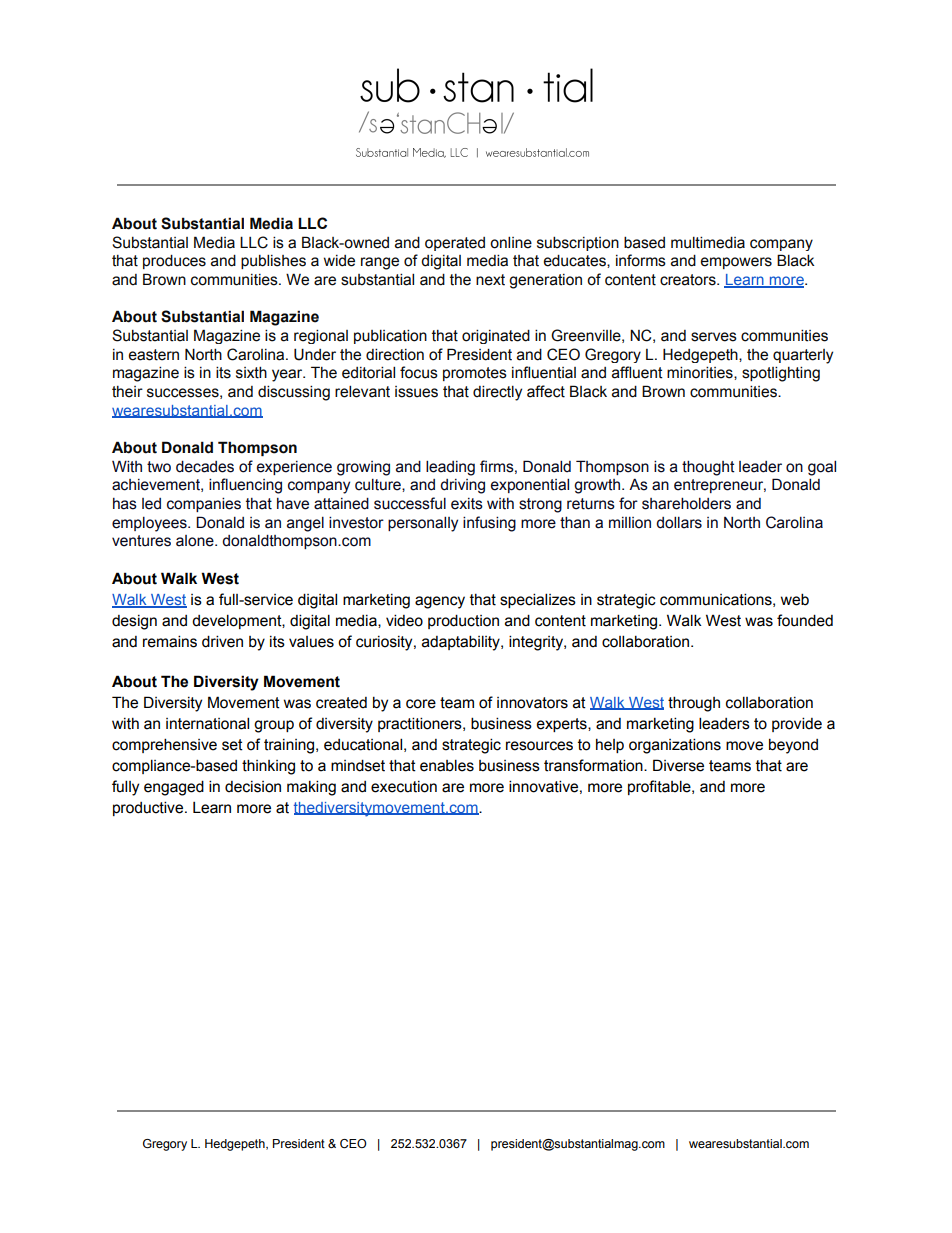  What do you see at coordinates (795, 599) in the page?
I see `web` at bounding box center [795, 599].
